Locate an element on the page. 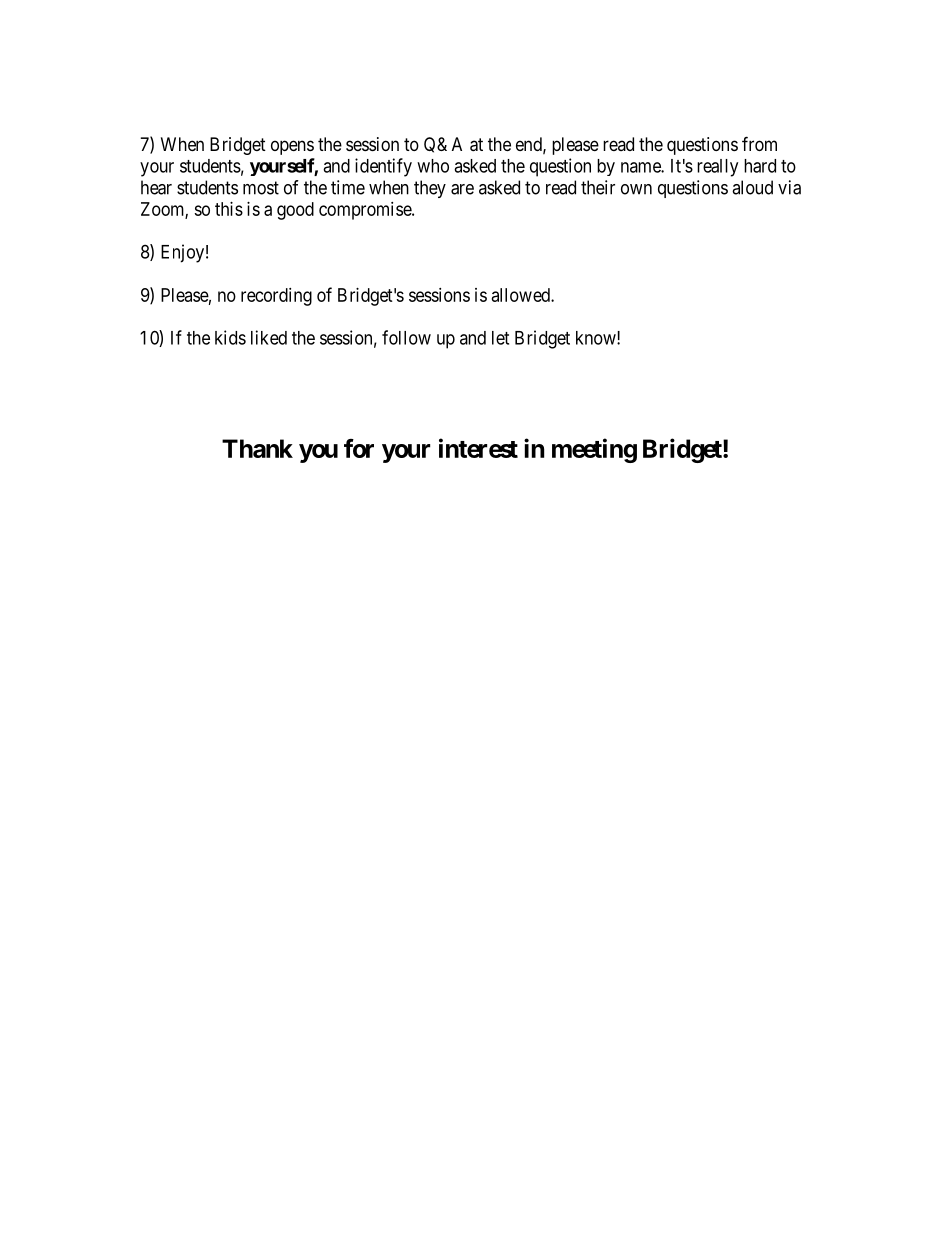  from is located at coordinates (759, 143).
